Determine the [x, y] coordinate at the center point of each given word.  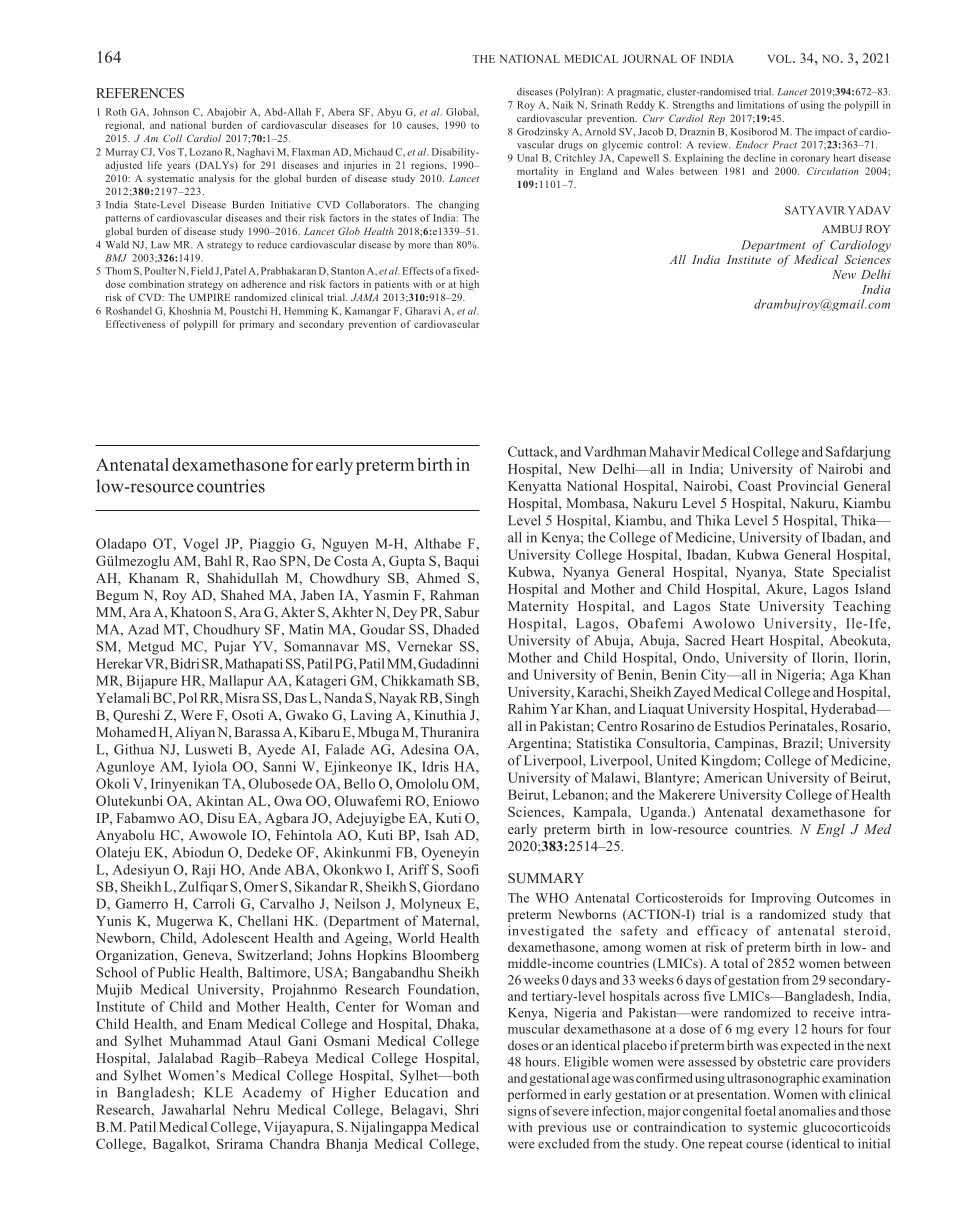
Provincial [807, 485]
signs [522, 1112]
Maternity [538, 607]
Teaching [862, 607]
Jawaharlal [193, 1109]
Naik [562, 105]
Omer [261, 886]
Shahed [242, 595]
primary [256, 325]
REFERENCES [140, 93]
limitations [761, 105]
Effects [418, 271]
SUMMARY [546, 878]
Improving [781, 899]
